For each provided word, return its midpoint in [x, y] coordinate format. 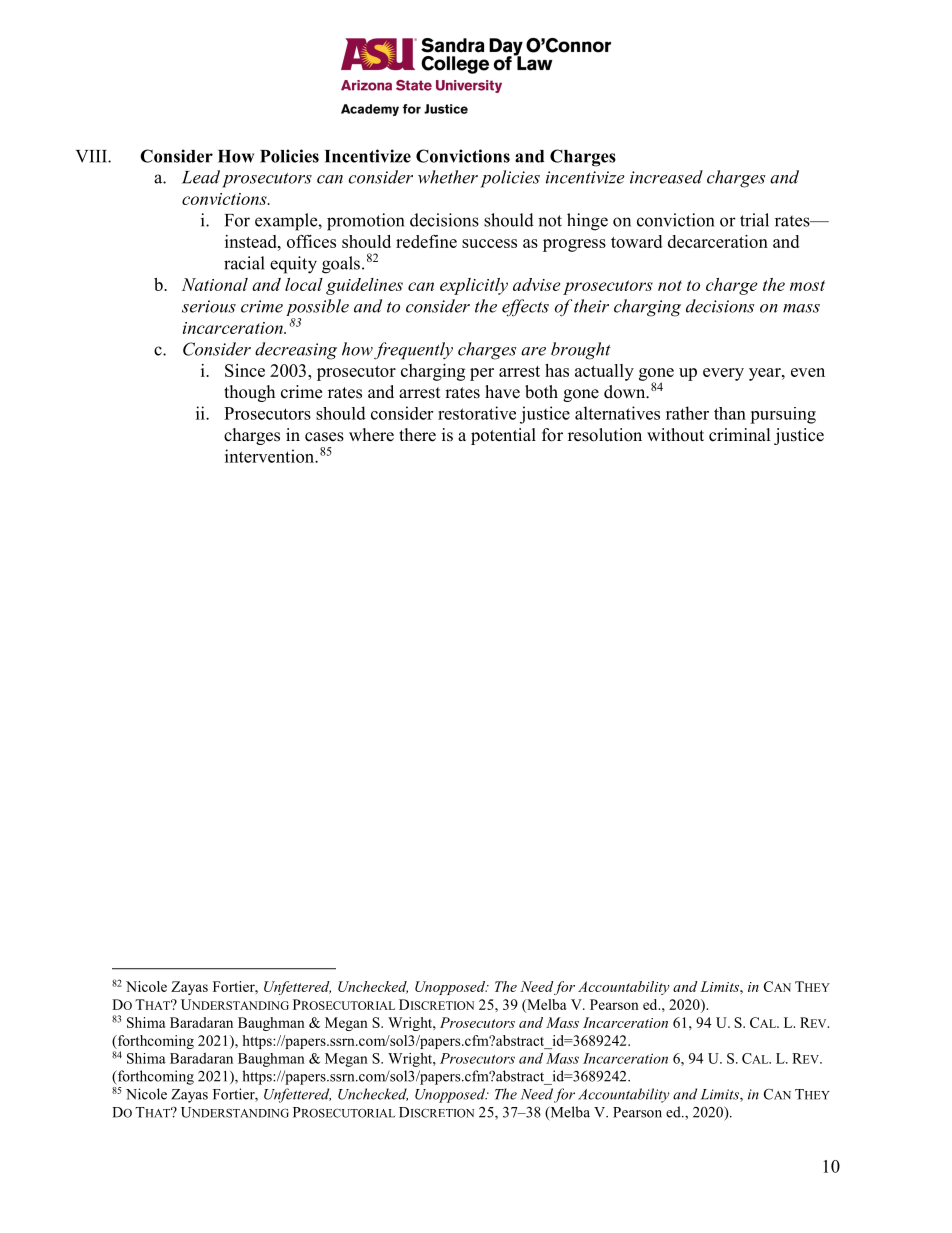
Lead [201, 177]
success [489, 243]
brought [581, 351]
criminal [740, 435]
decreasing [296, 351]
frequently [413, 351]
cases [324, 437]
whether [448, 177]
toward [636, 241]
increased [666, 177]
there [417, 435]
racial [244, 263]
